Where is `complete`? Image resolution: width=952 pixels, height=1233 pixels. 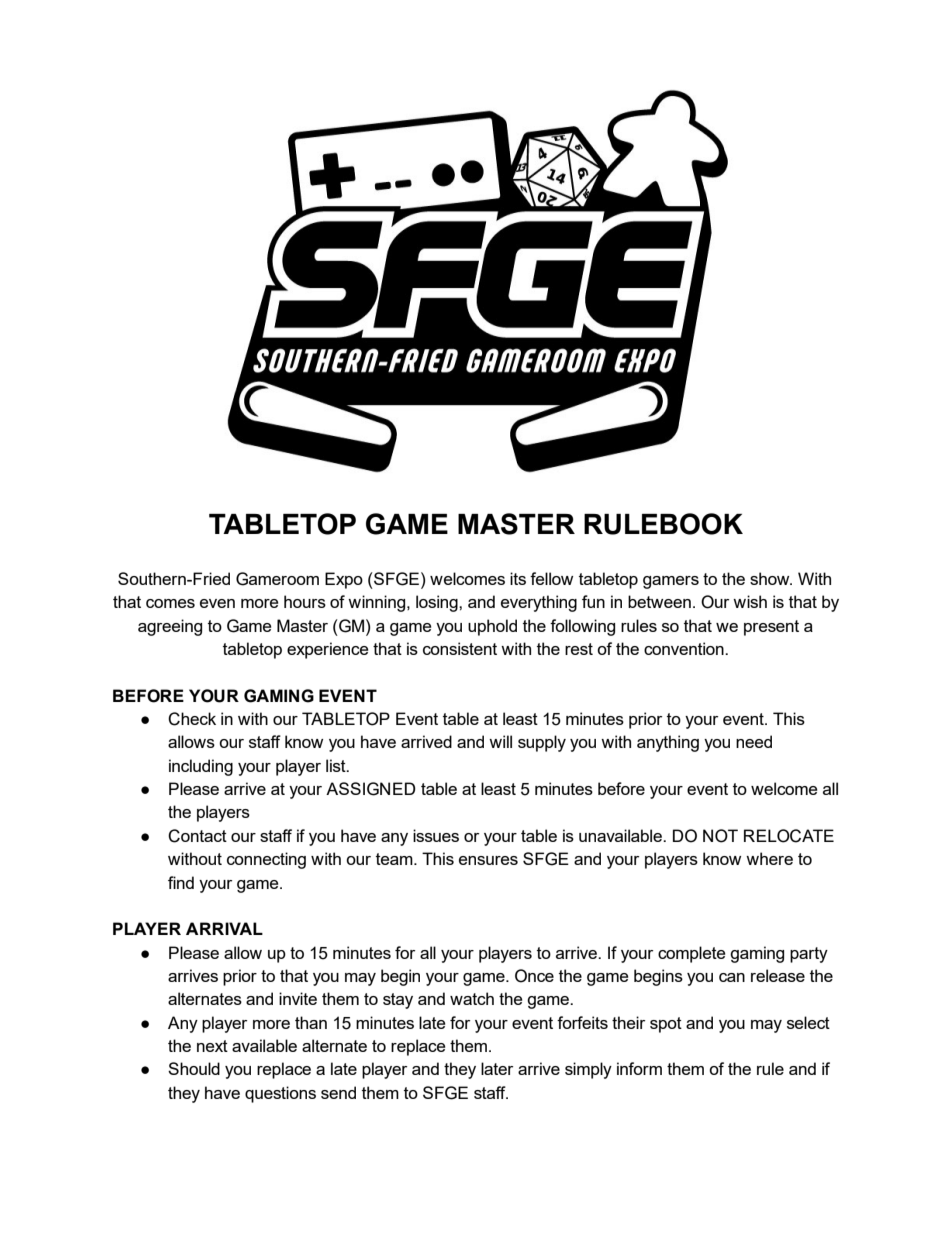 complete is located at coordinates (691, 954).
